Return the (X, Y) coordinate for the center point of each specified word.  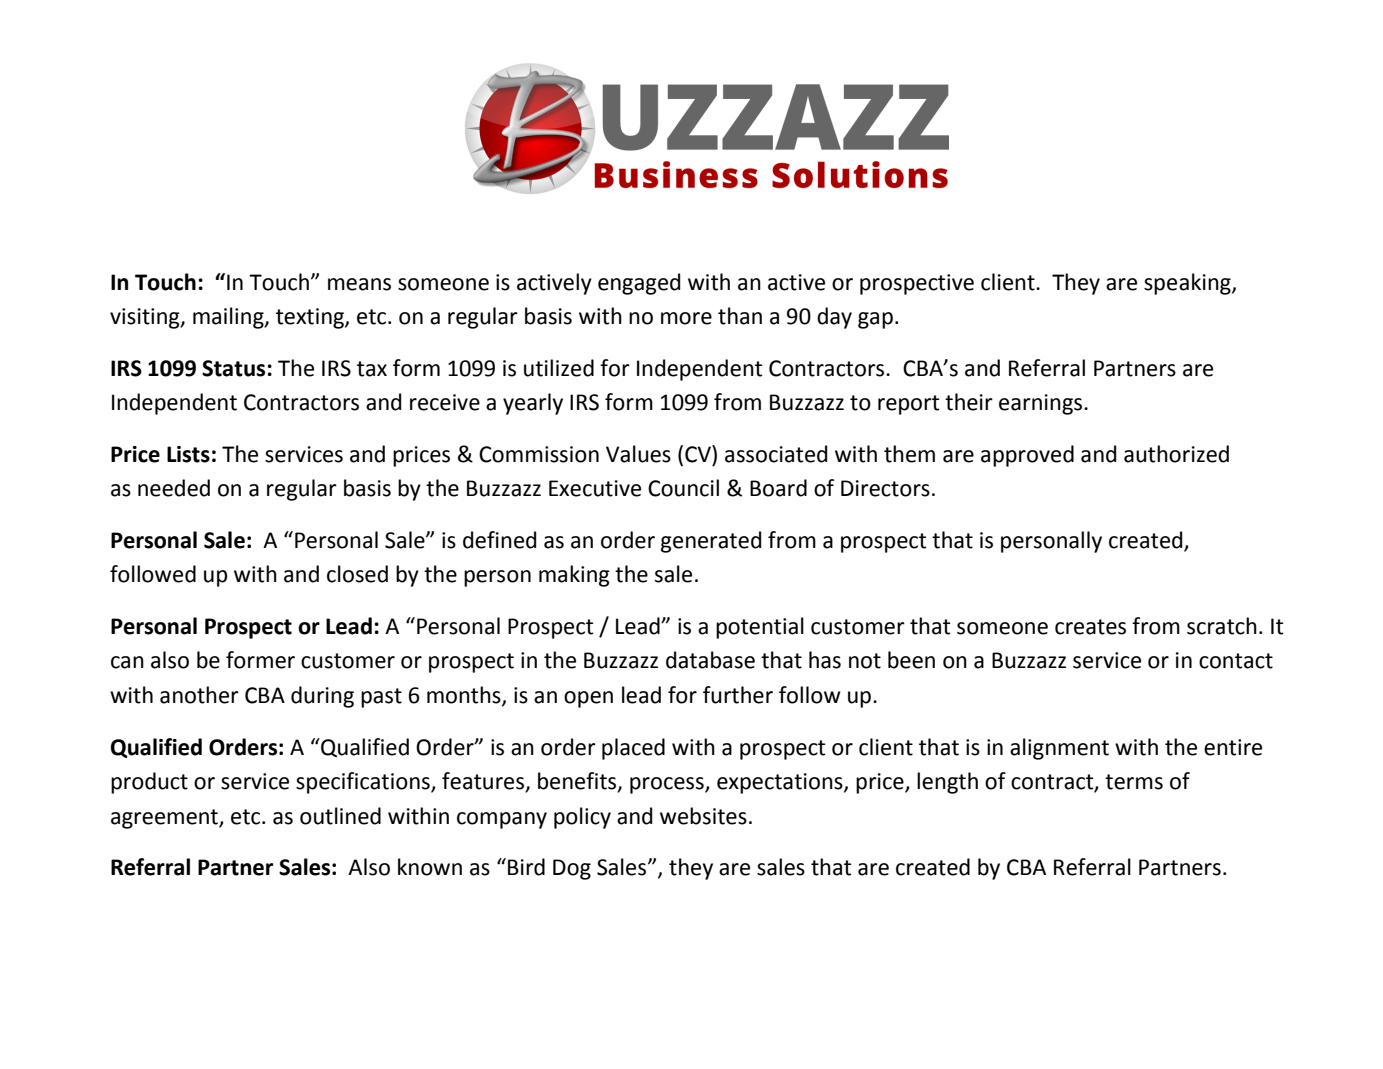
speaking (1188, 284)
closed (357, 574)
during (322, 697)
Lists (188, 454)
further (738, 695)
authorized (1176, 454)
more (686, 318)
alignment (1059, 749)
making (574, 576)
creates (1090, 627)
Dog (572, 869)
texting (311, 318)
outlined (340, 816)
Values (638, 454)
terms (1134, 782)
